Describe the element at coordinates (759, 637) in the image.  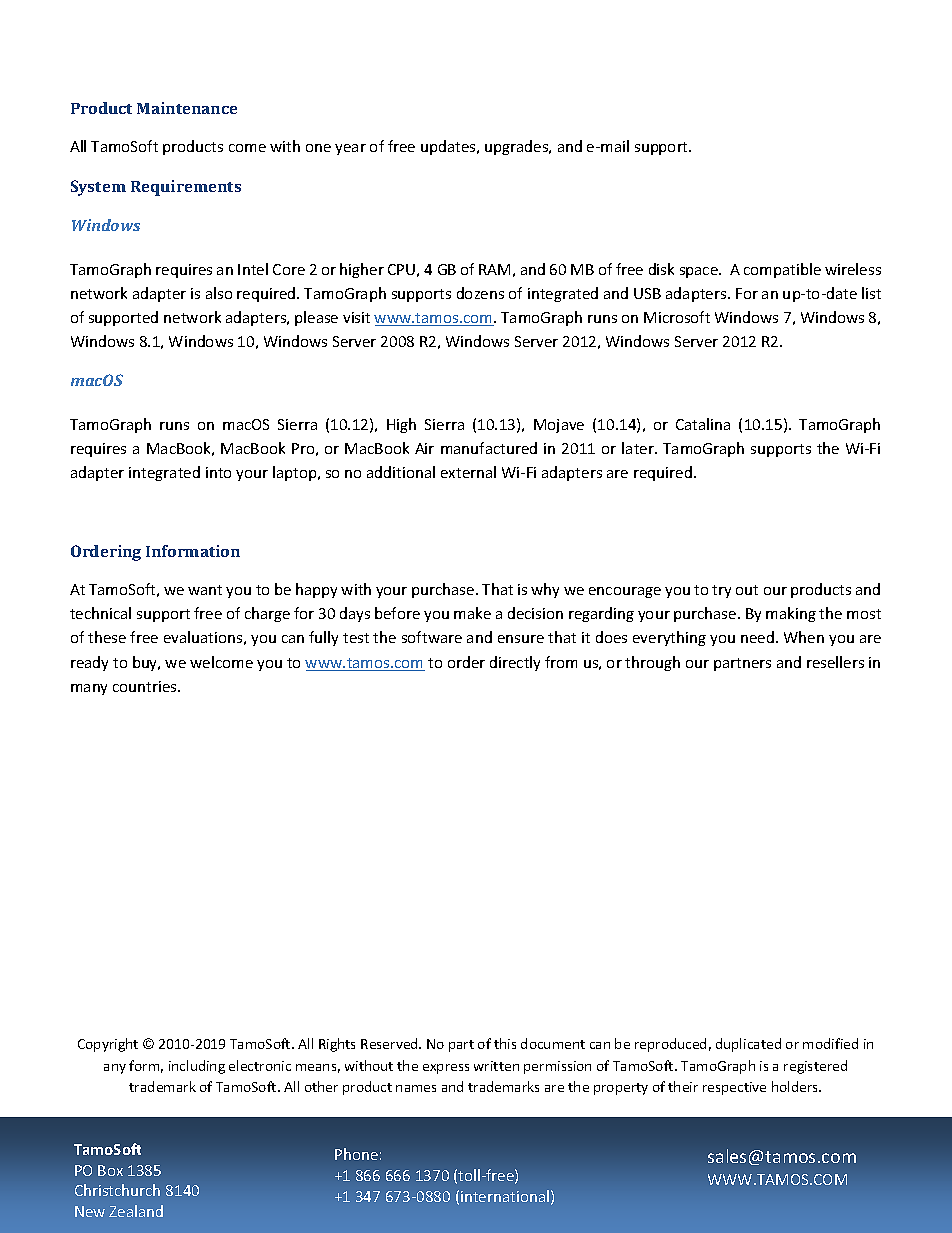
I see `need` at that location.
